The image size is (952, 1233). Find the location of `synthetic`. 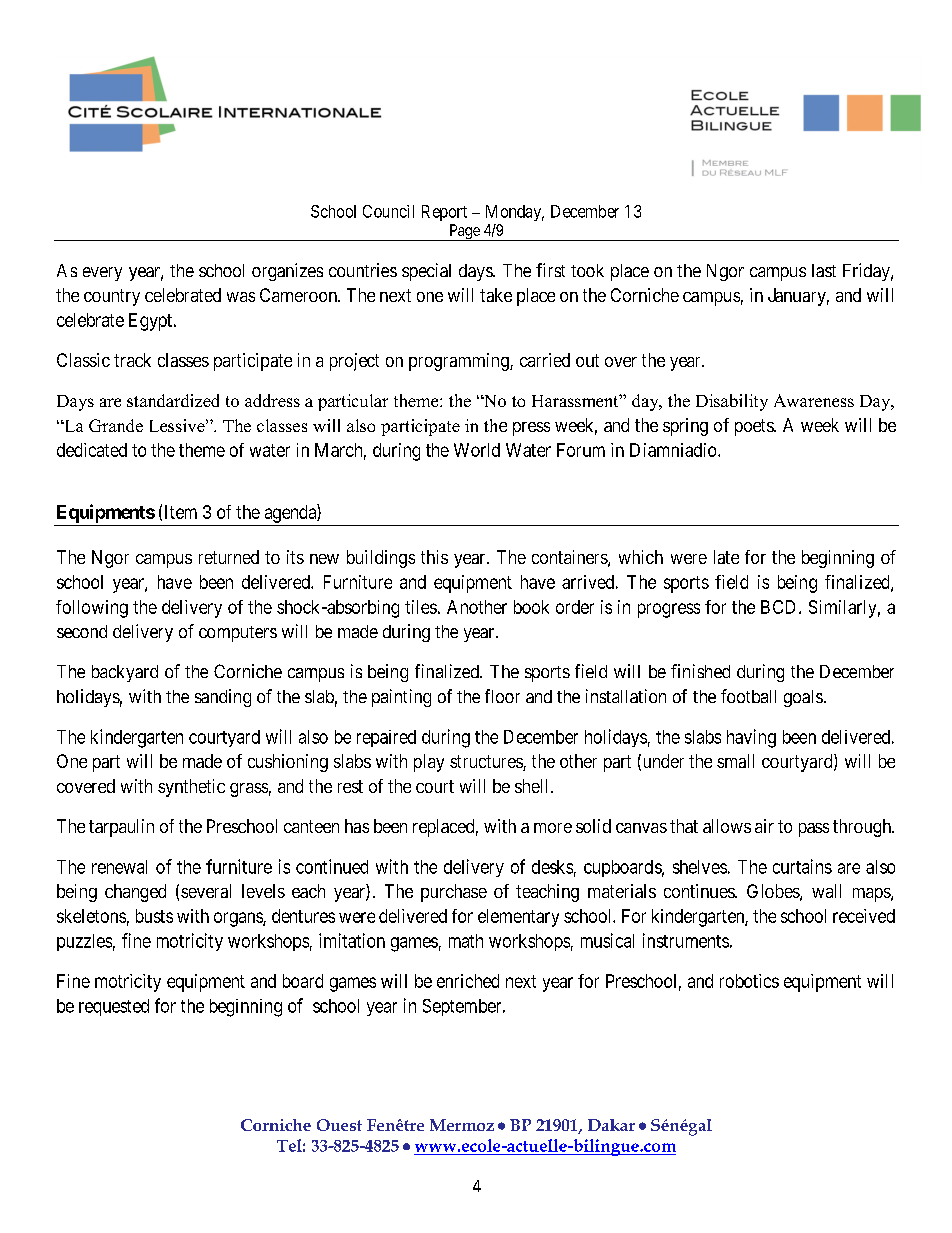

synthetic is located at coordinates (191, 788).
